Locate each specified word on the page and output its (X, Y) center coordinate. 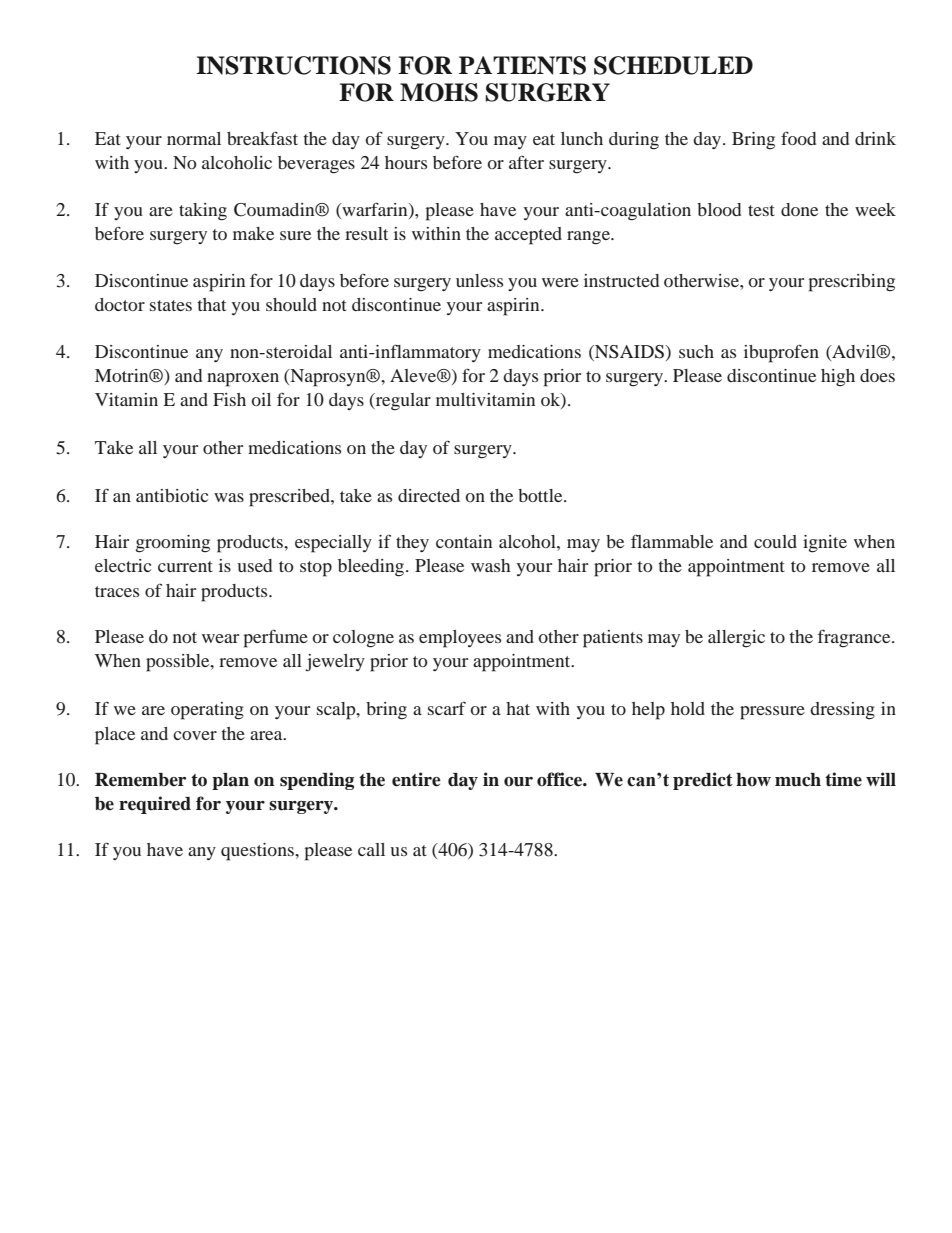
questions (258, 852)
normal (194, 138)
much (798, 780)
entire (416, 779)
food (798, 138)
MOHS (439, 92)
